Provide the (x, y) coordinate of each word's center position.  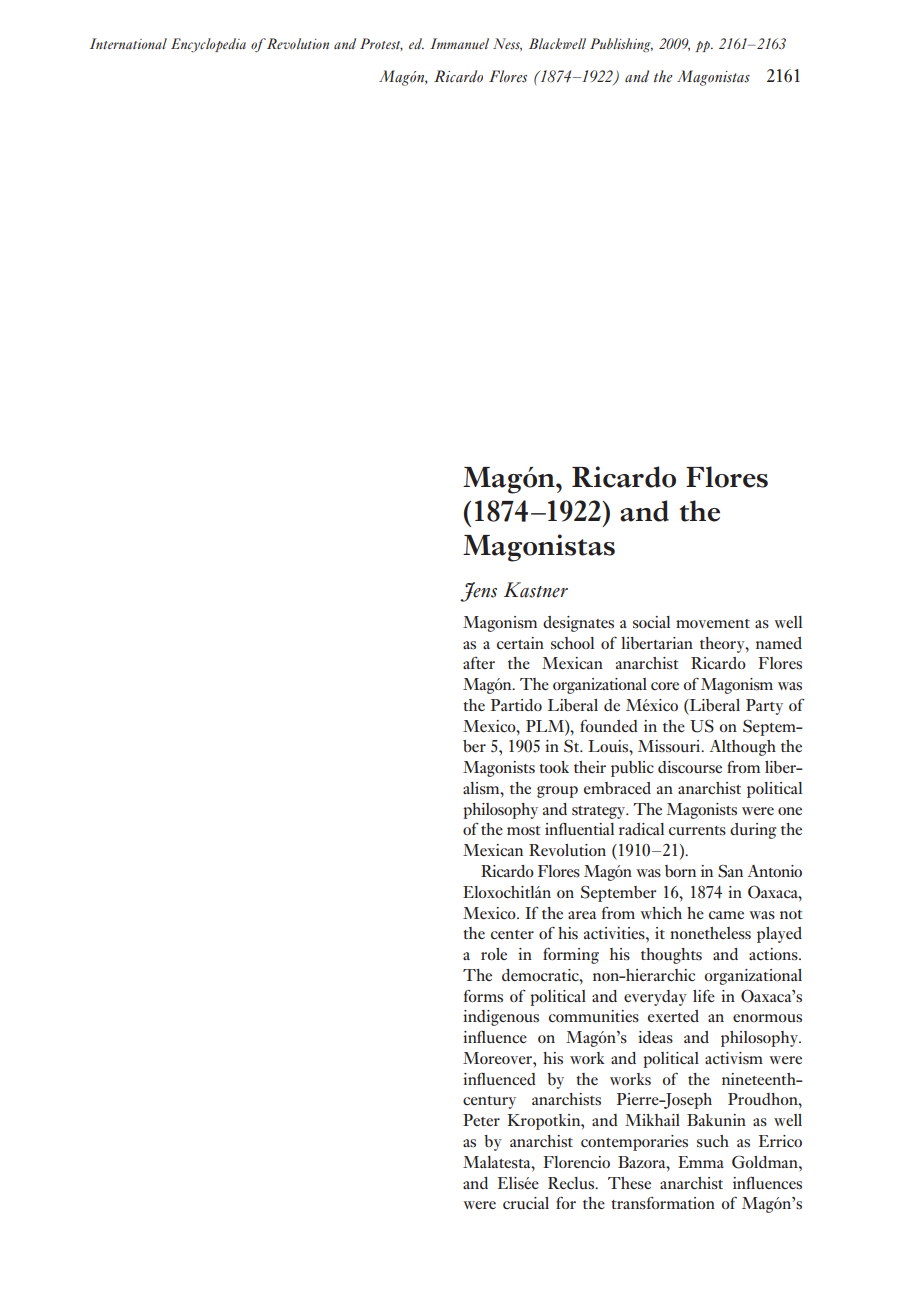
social (651, 622)
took (554, 767)
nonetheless (710, 933)
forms (483, 996)
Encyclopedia (208, 45)
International (128, 43)
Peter (481, 1120)
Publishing (621, 45)
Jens (478, 592)
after (479, 663)
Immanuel (459, 43)
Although (743, 748)
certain (520, 643)
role (494, 954)
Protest (381, 44)
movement (713, 623)
